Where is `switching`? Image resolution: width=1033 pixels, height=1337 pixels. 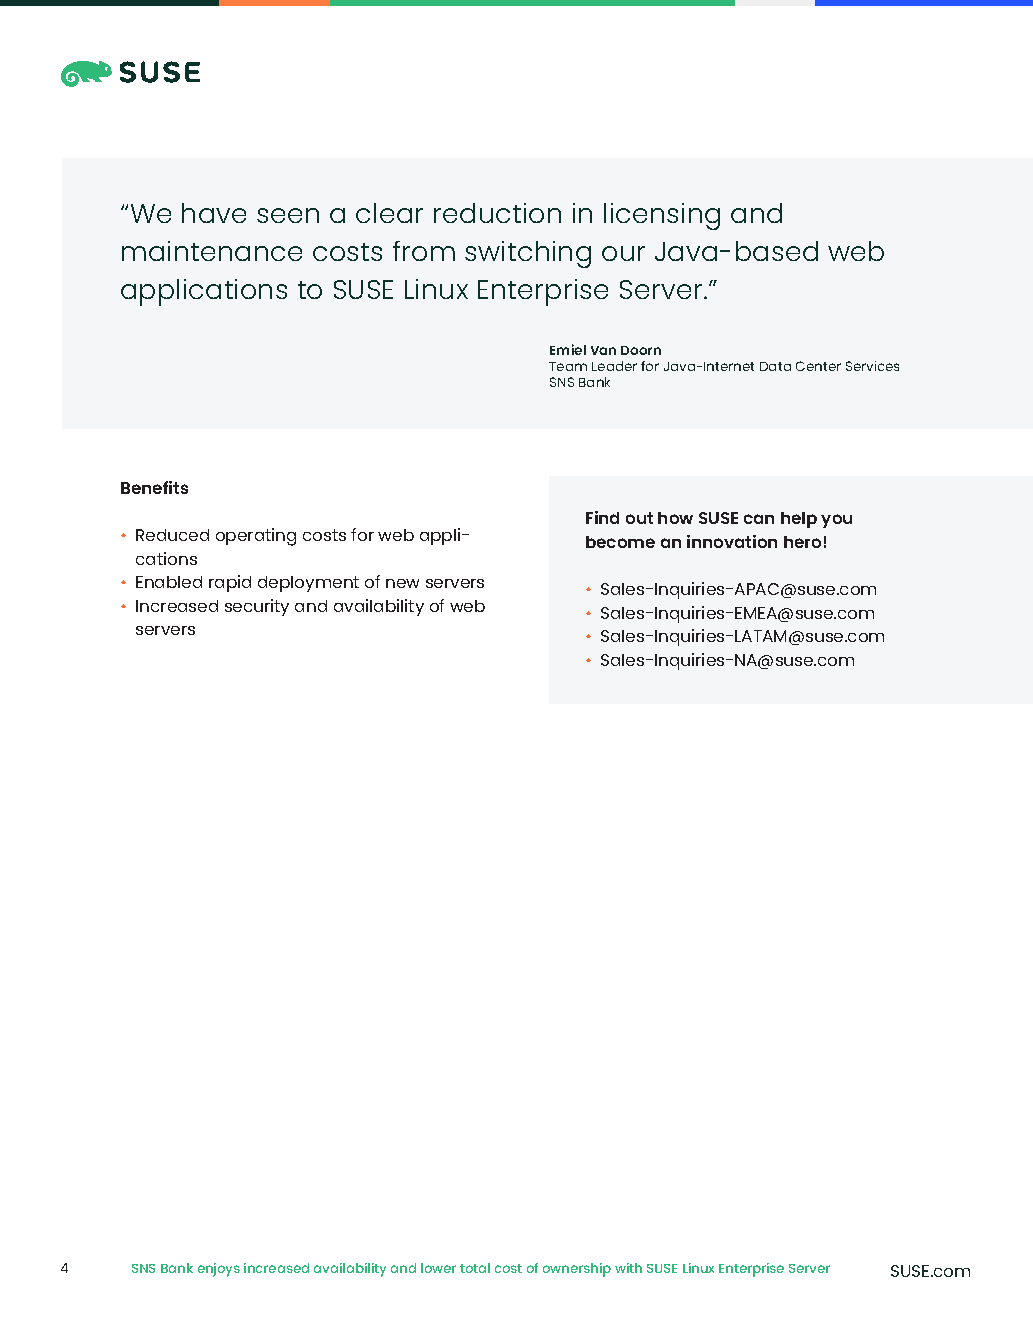
switching is located at coordinates (528, 254).
